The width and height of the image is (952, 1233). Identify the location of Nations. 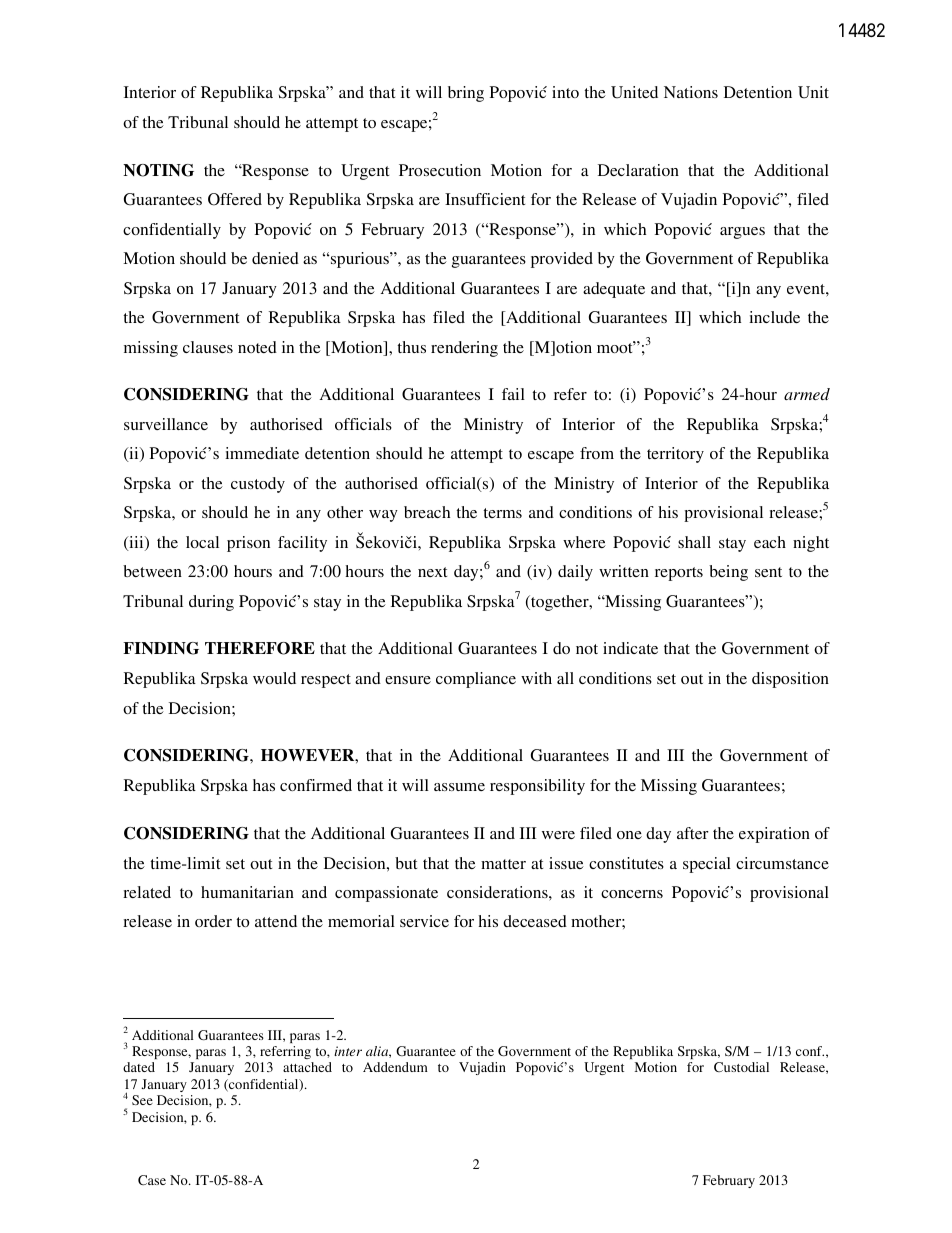
(691, 92).
